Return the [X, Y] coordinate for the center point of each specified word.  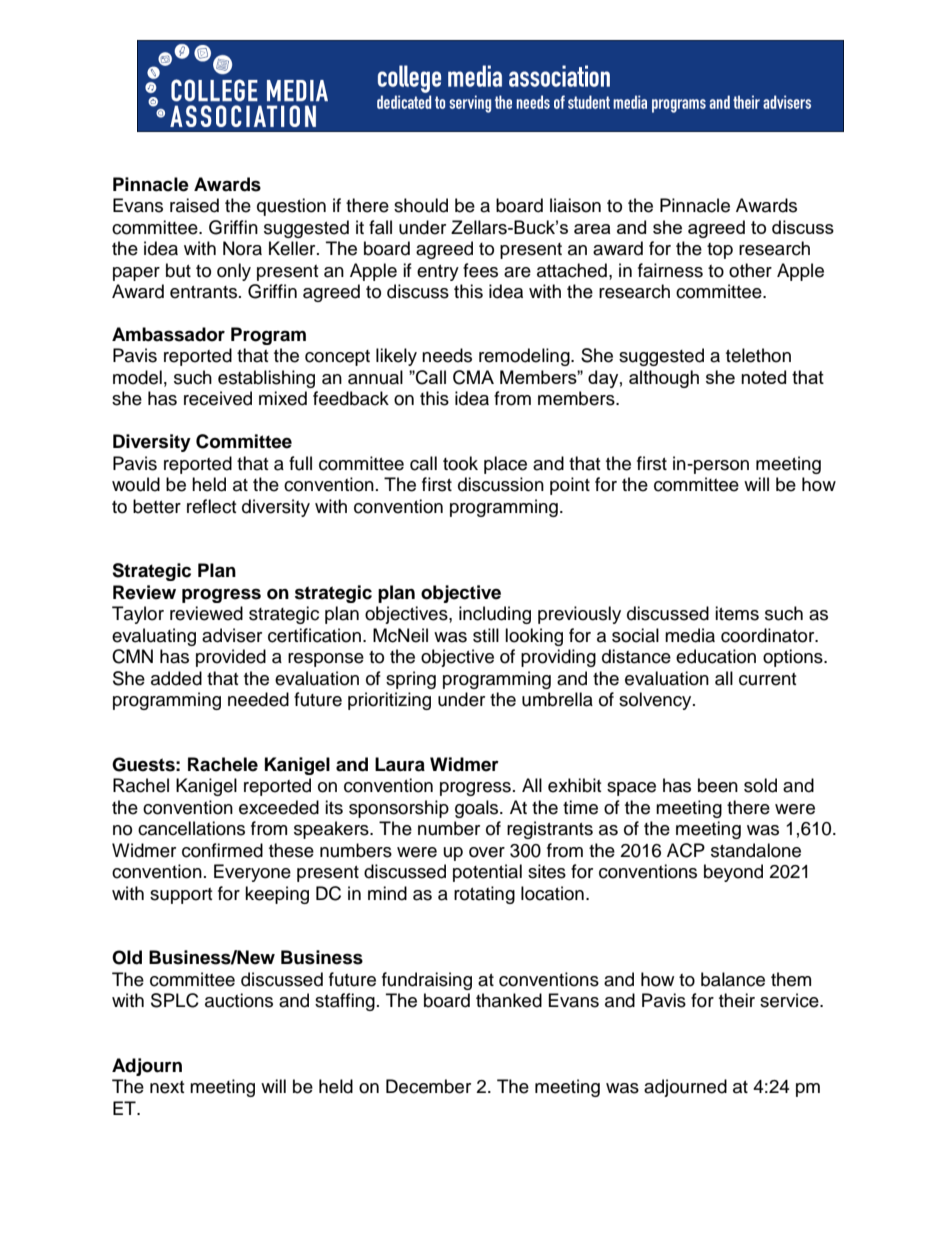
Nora [242, 248]
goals [478, 809]
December [428, 1086]
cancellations [191, 828]
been [718, 785]
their [737, 1000]
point [570, 486]
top [720, 251]
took [460, 463]
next [167, 1087]
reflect [211, 506]
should [421, 205]
